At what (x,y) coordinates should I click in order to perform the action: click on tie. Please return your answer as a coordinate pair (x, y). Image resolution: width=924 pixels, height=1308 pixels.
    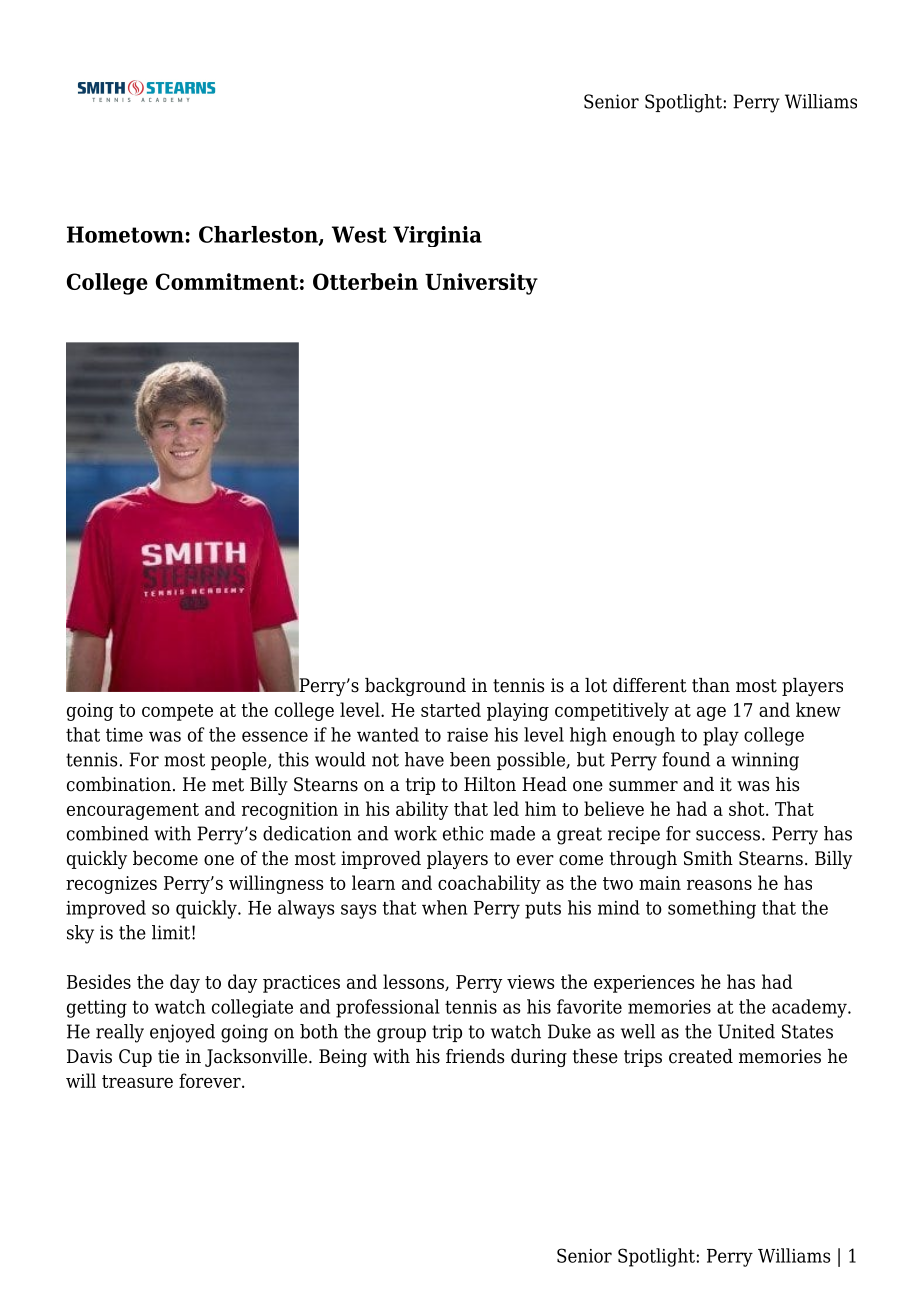
    Looking at the image, I should click on (168, 1056).
